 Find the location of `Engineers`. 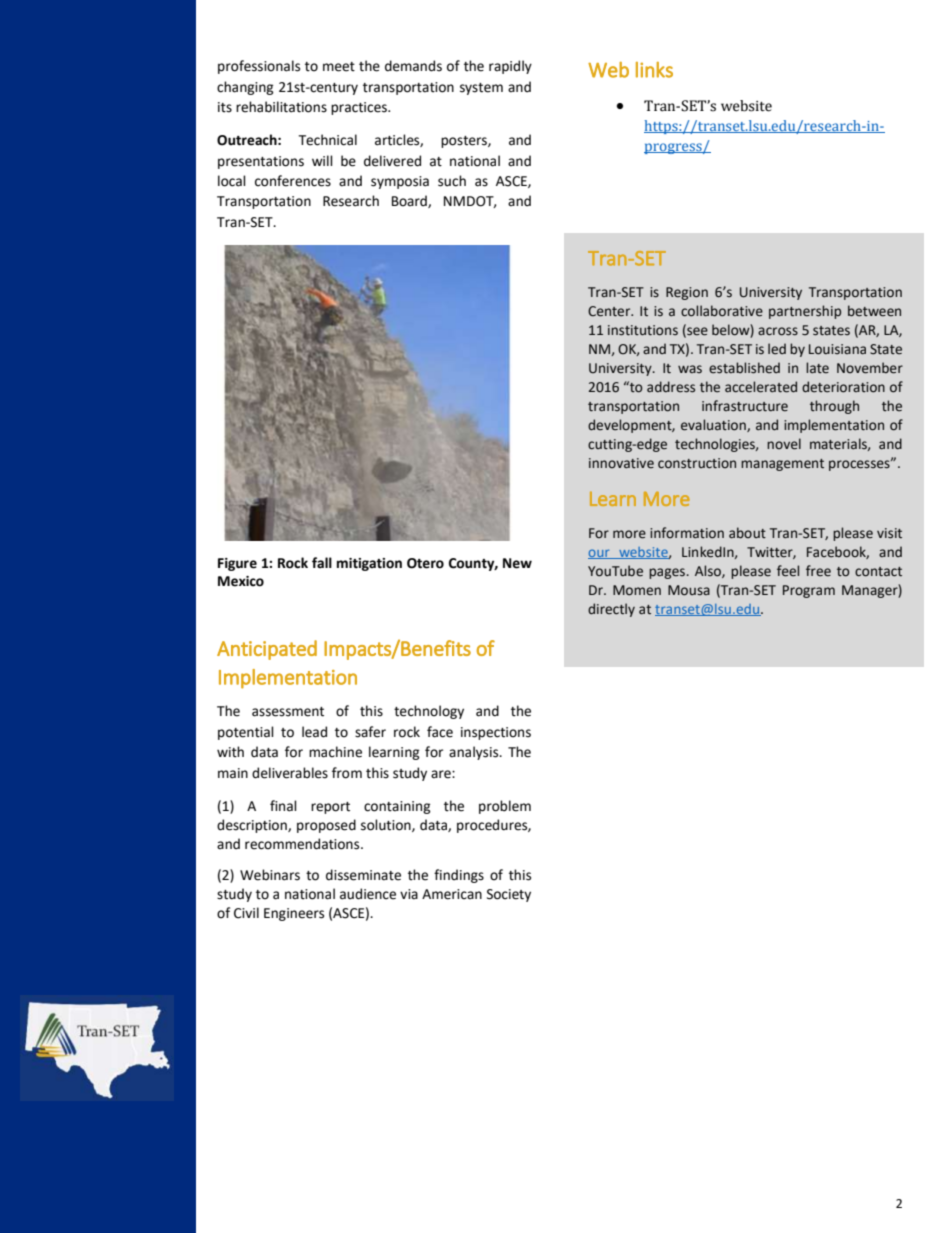

Engineers is located at coordinates (294, 914).
